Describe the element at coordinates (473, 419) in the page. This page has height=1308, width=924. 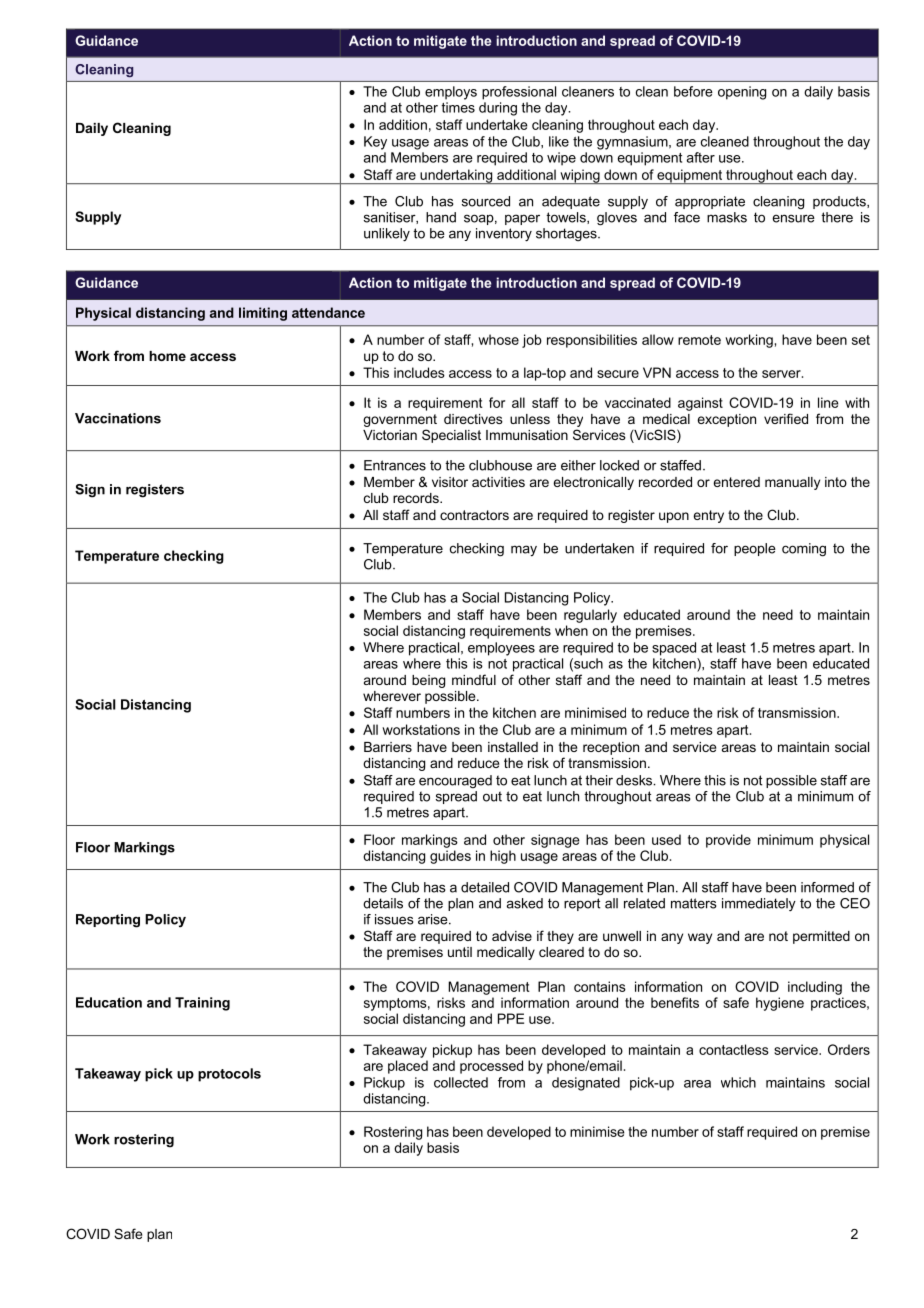
I see `directives` at that location.
